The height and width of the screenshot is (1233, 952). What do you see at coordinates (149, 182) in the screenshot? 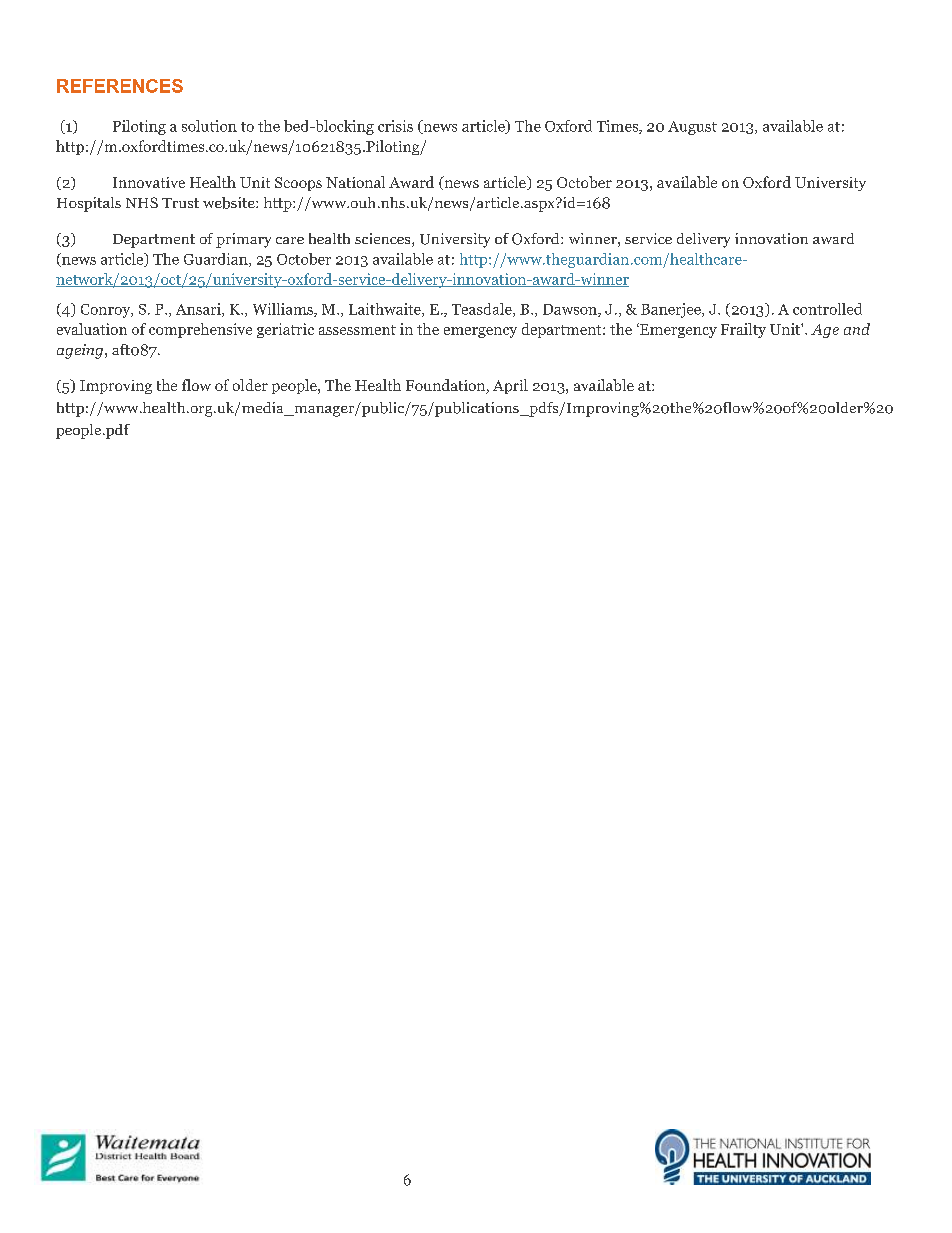
I see `Innovative` at bounding box center [149, 182].
